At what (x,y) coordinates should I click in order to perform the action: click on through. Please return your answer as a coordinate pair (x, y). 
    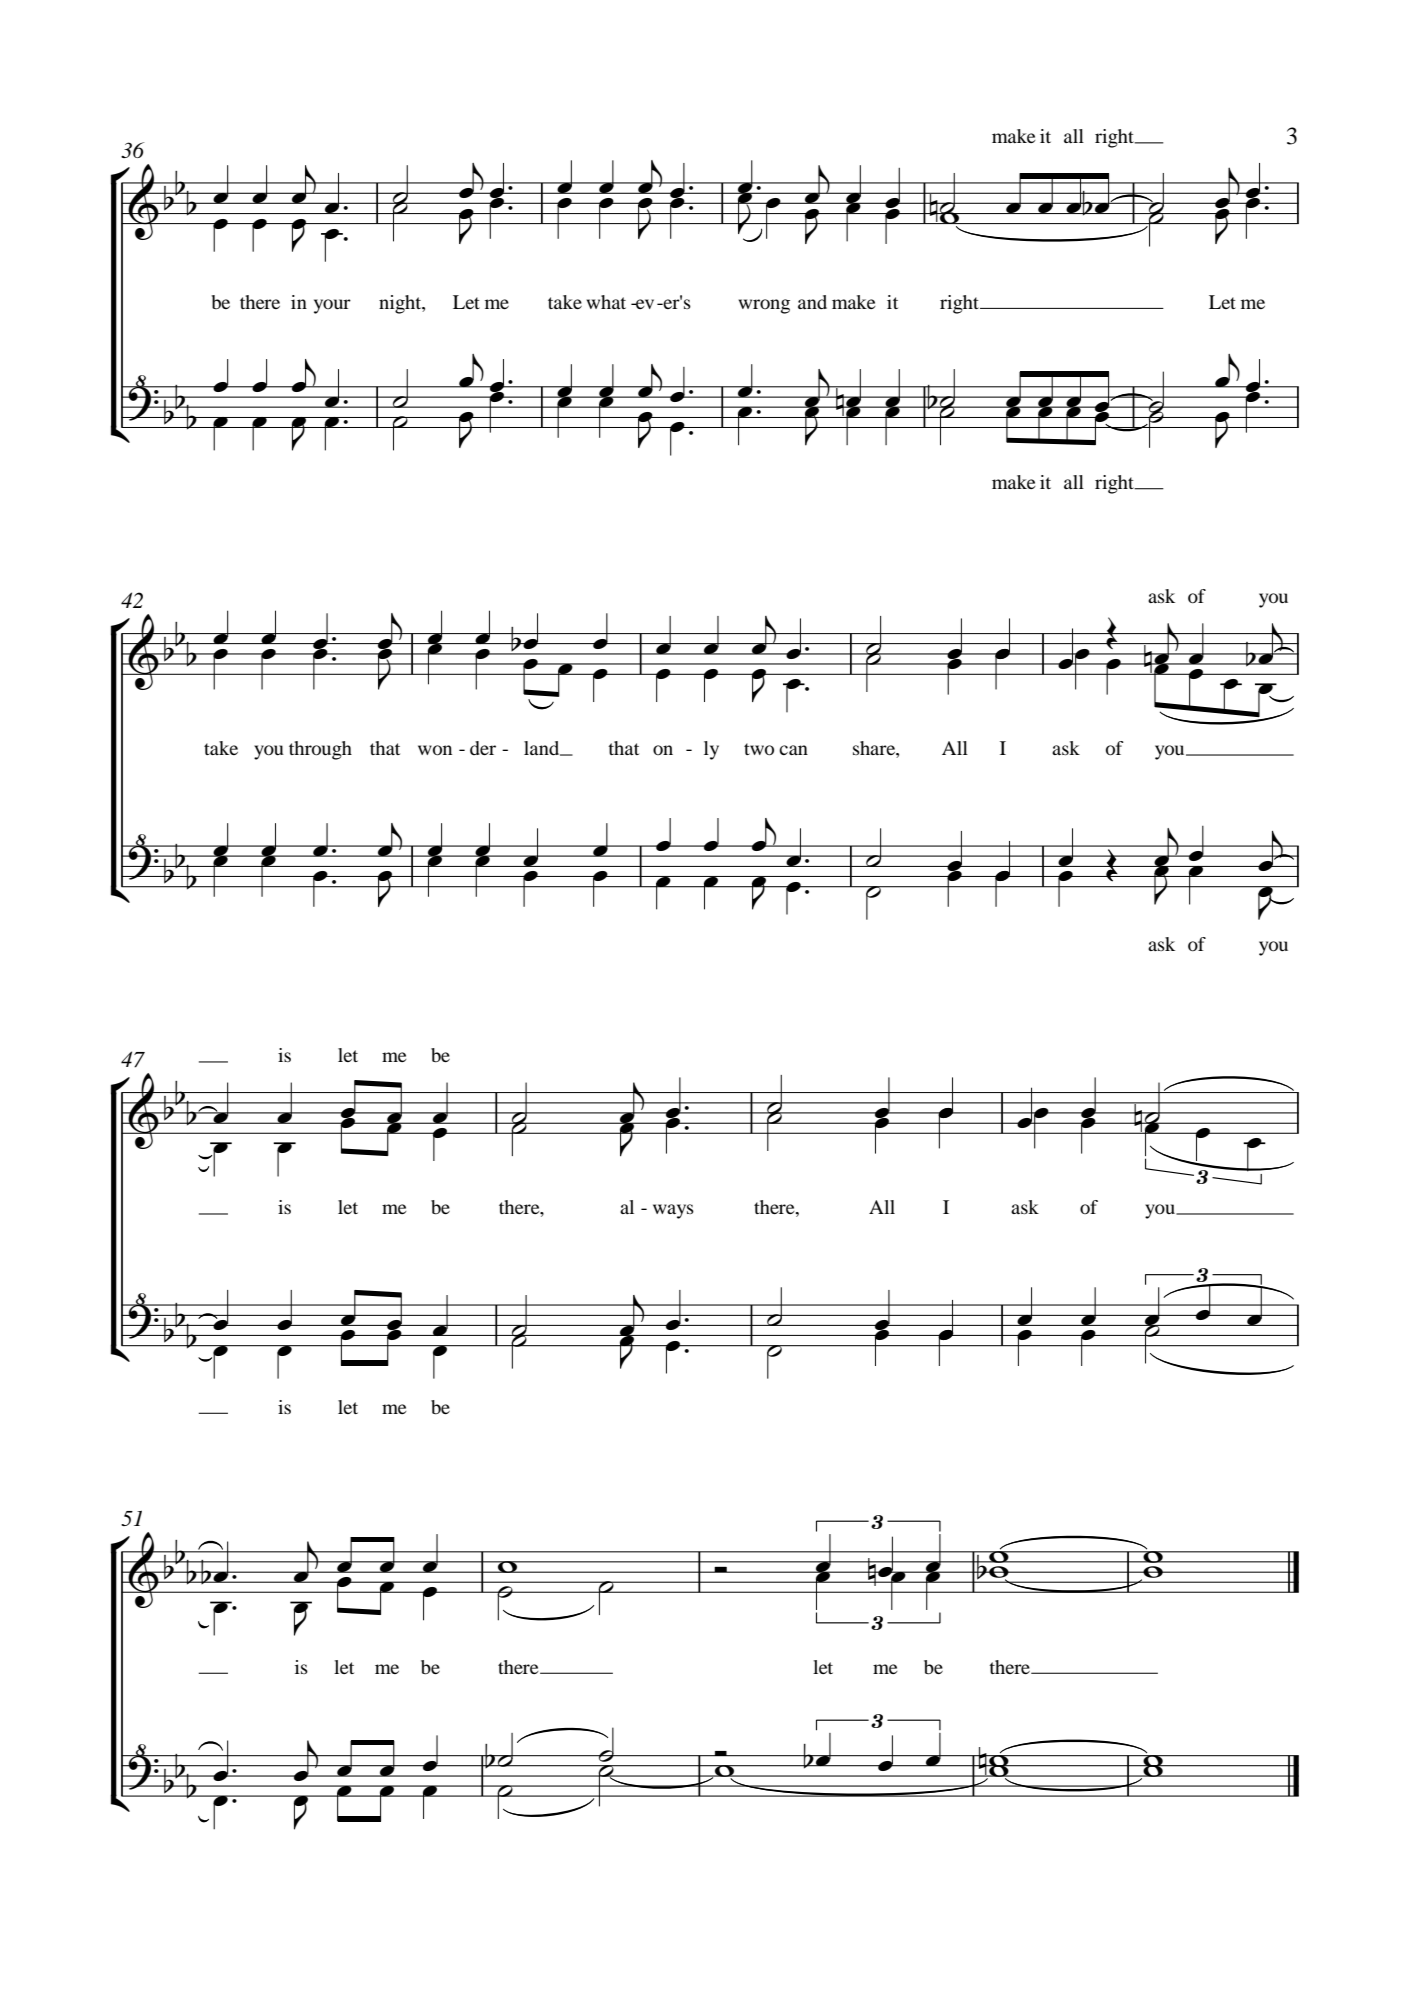
    Looking at the image, I should click on (320, 750).
